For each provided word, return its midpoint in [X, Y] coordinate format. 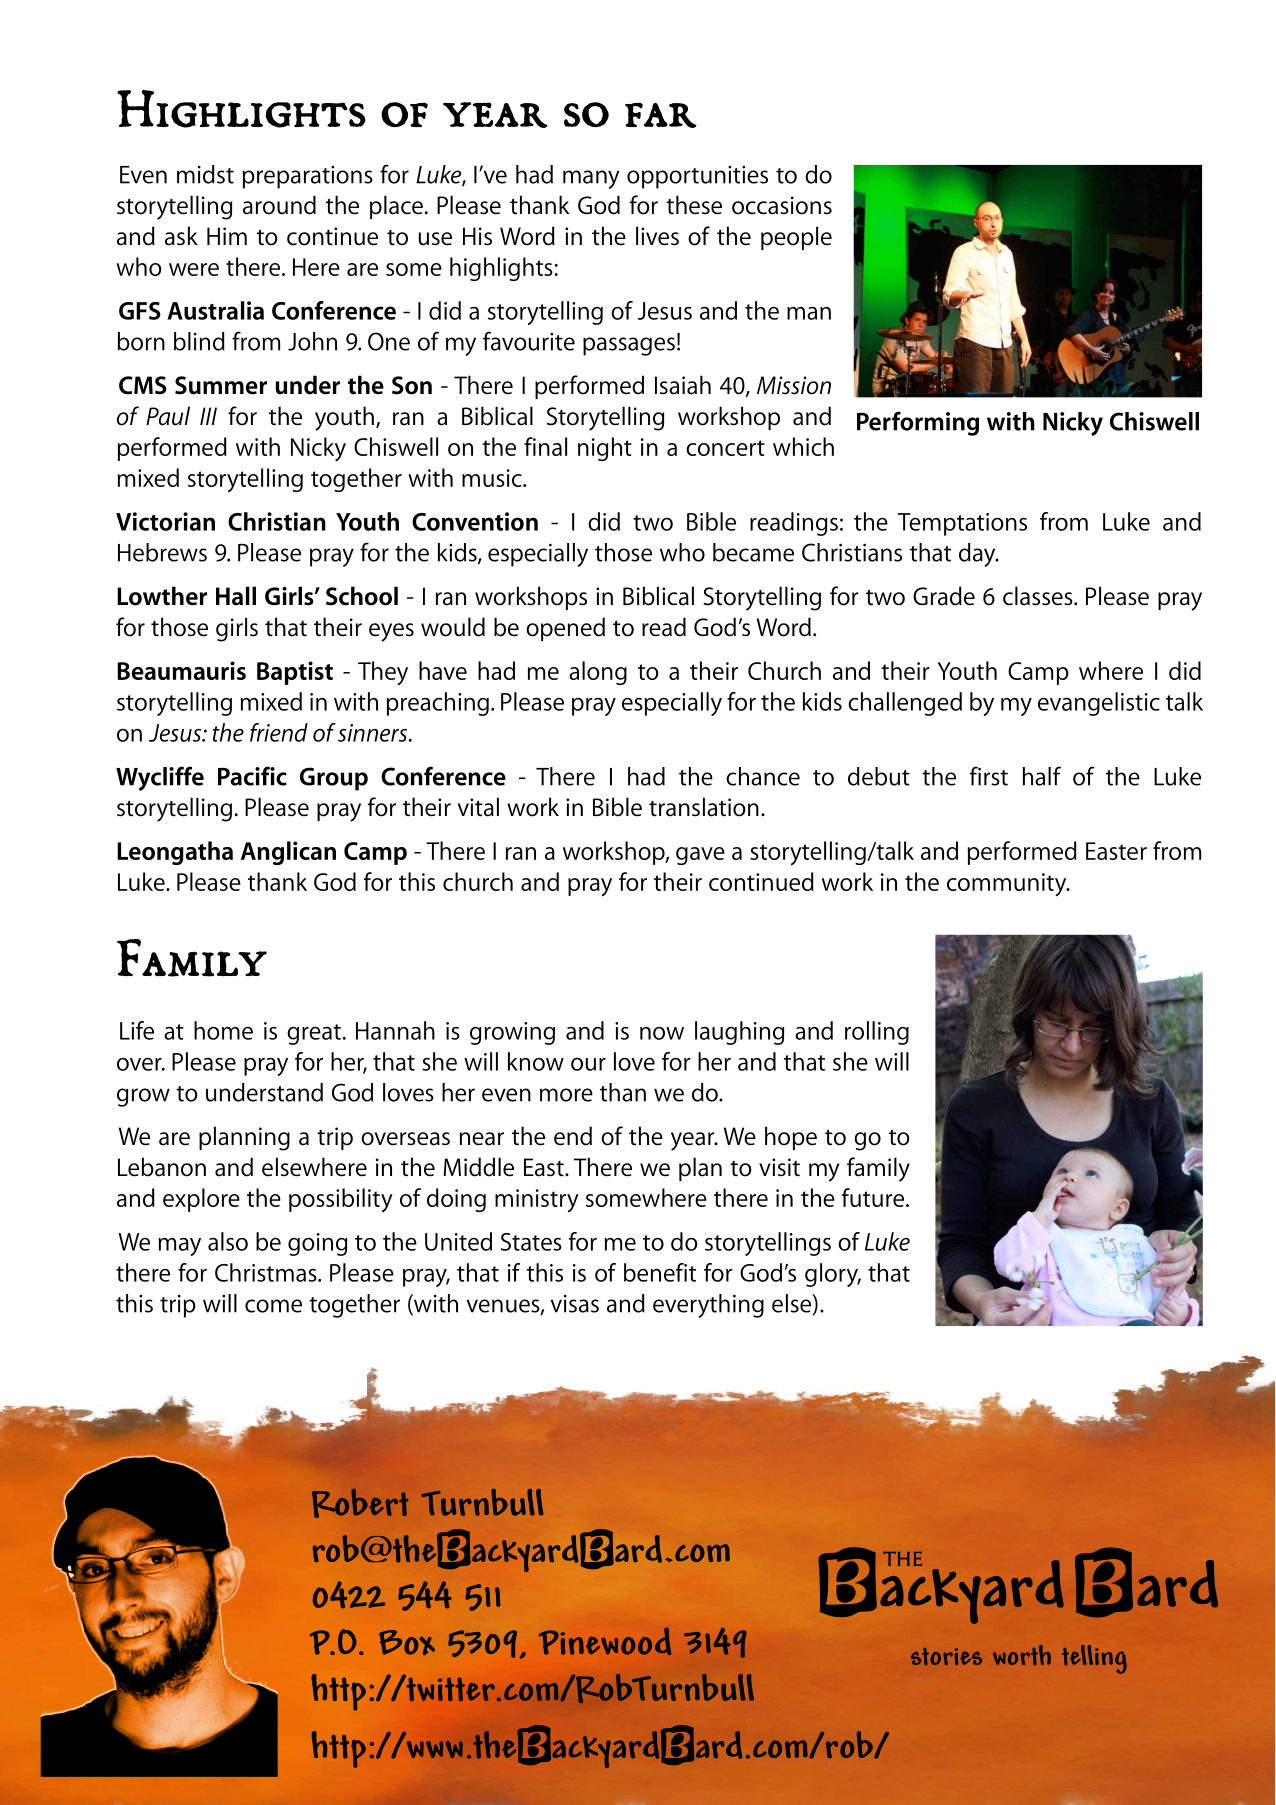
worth [1022, 1655]
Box [407, 1642]
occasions [782, 205]
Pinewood [605, 1641]
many [591, 179]
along [598, 673]
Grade [944, 596]
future [874, 1197]
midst [205, 174]
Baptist [295, 673]
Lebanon [162, 1167]
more [566, 1095]
